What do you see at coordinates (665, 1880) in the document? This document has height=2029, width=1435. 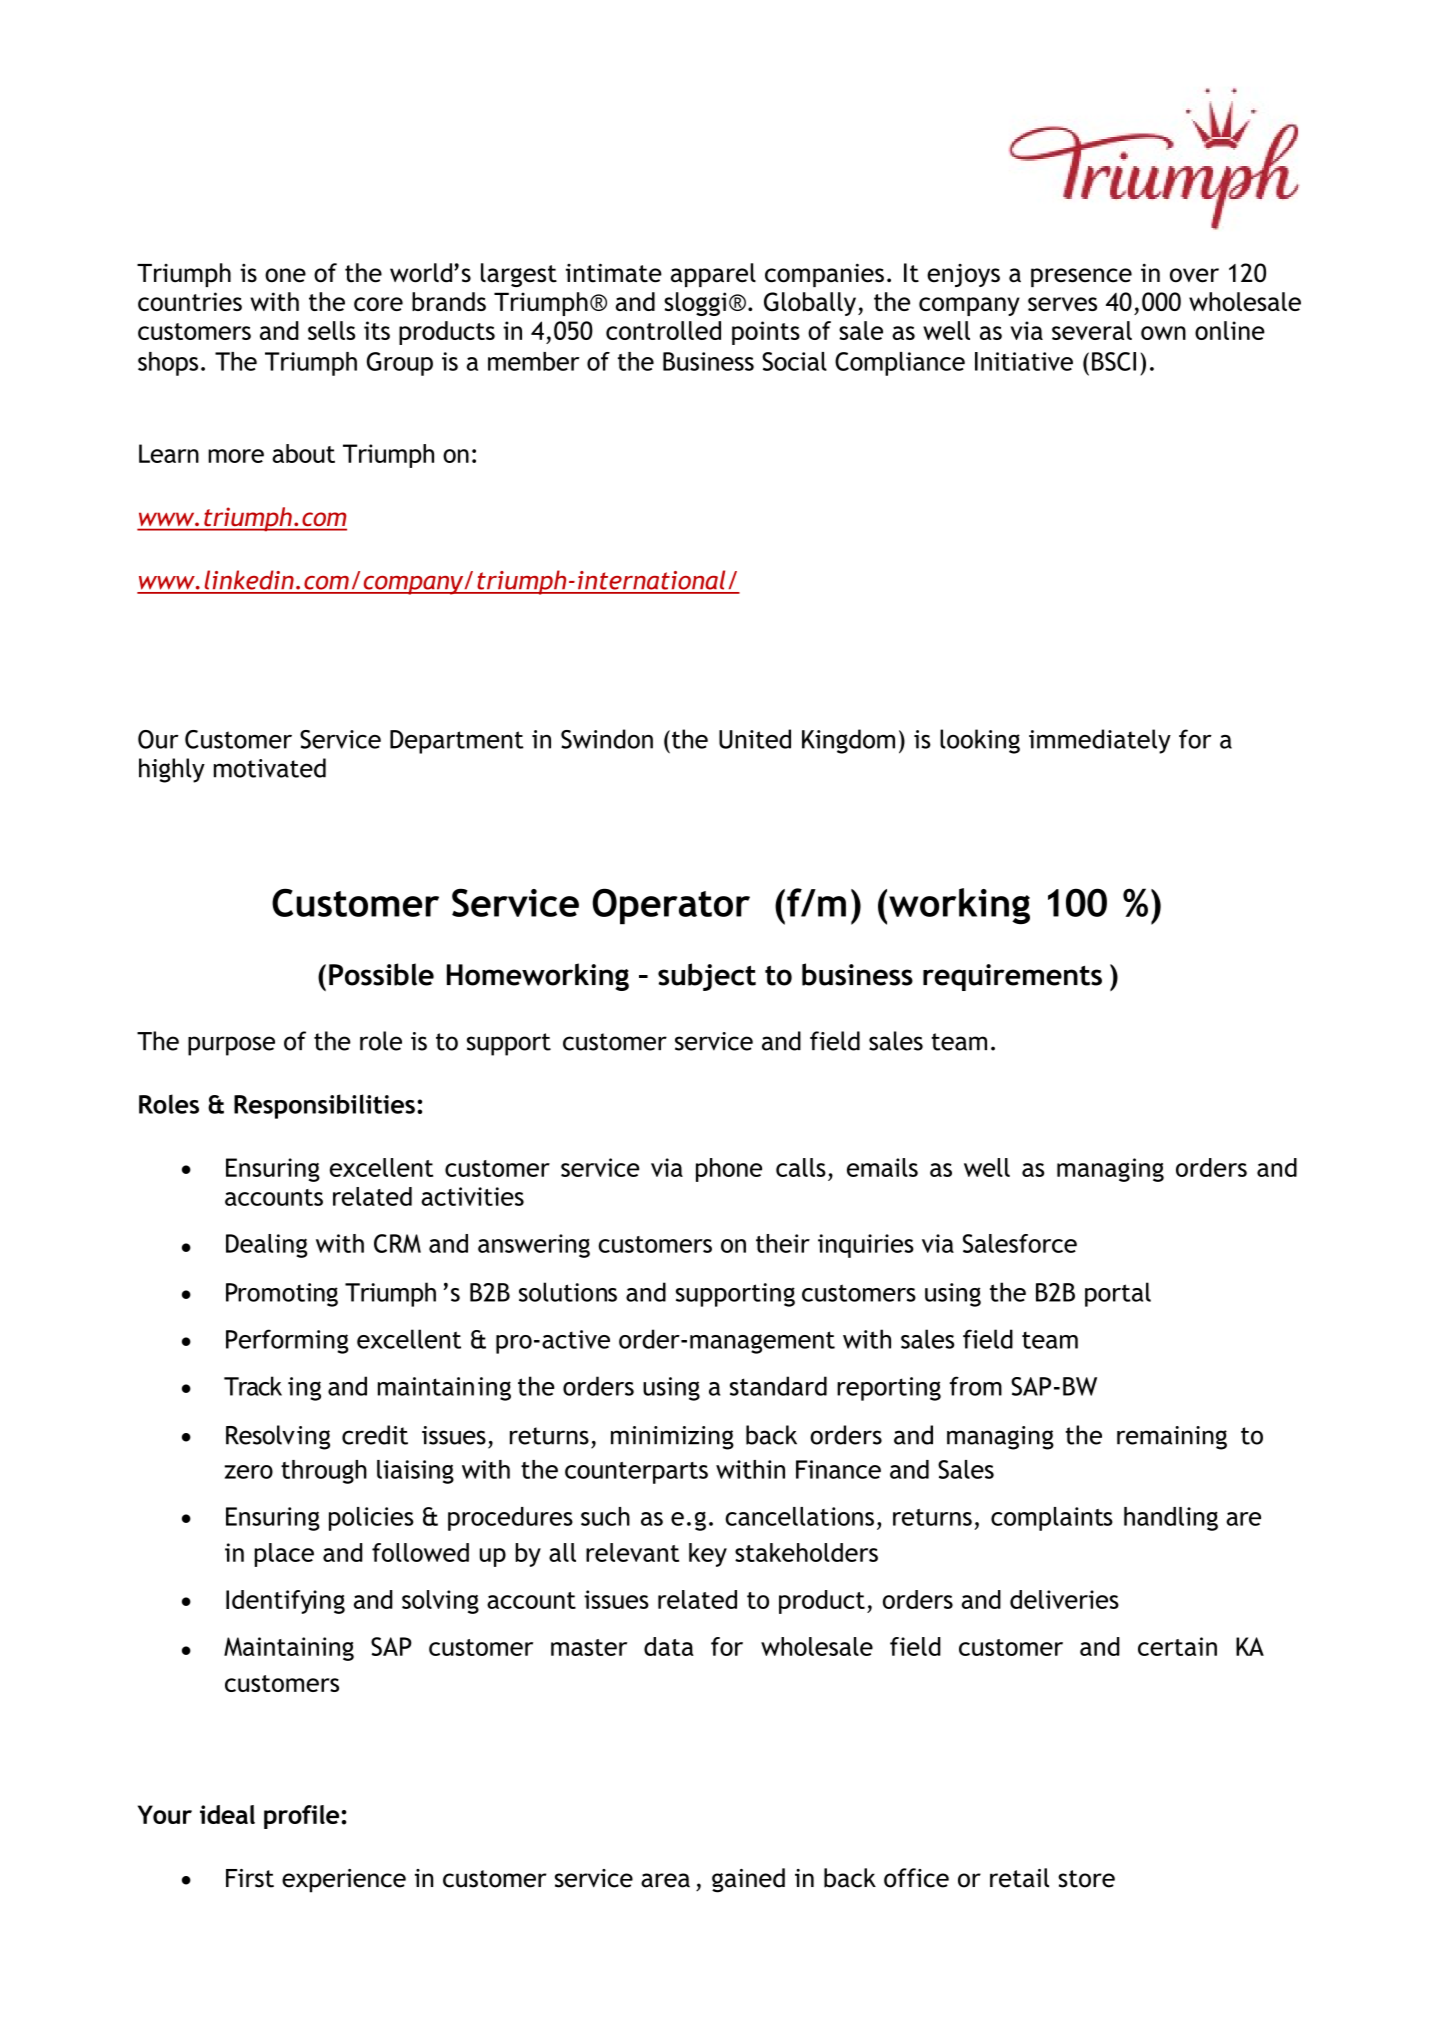 I see `area` at bounding box center [665, 1880].
